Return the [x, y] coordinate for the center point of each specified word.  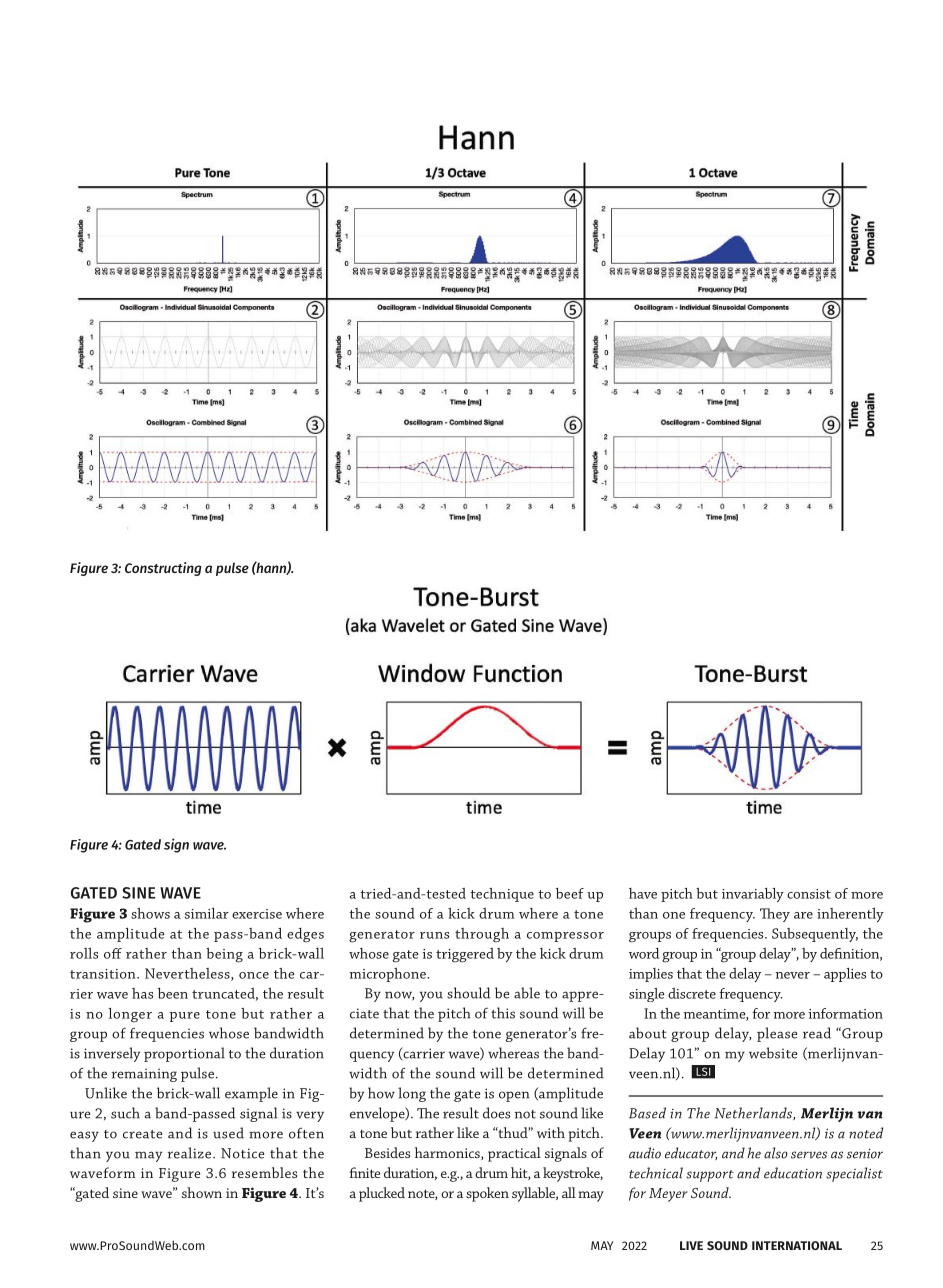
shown [202, 1192]
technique [502, 895]
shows [150, 913]
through [482, 935]
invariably [753, 895]
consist [809, 894]
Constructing [163, 569]
